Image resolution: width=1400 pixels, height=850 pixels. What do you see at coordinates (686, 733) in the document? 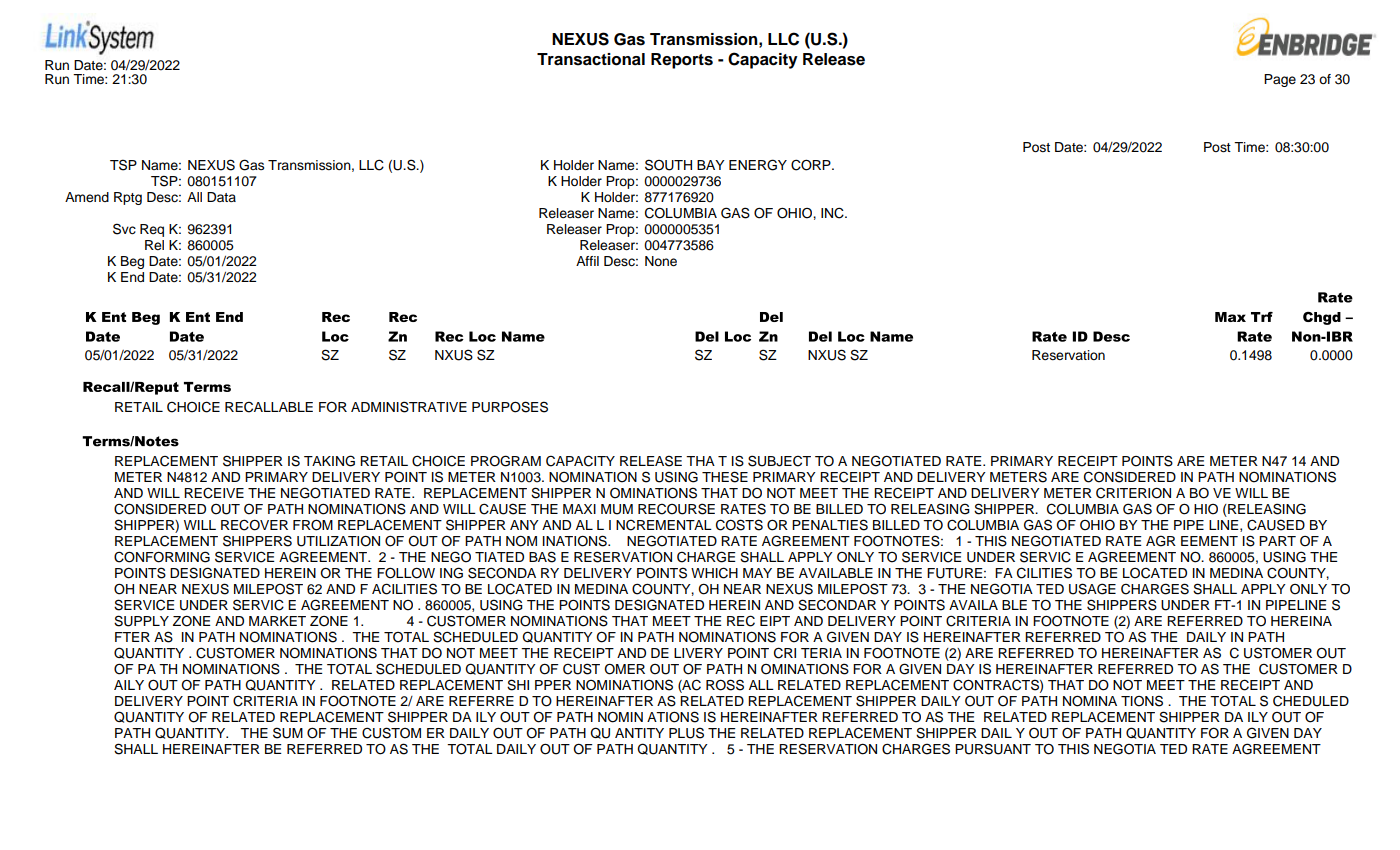
I see `PLUS` at bounding box center [686, 733].
